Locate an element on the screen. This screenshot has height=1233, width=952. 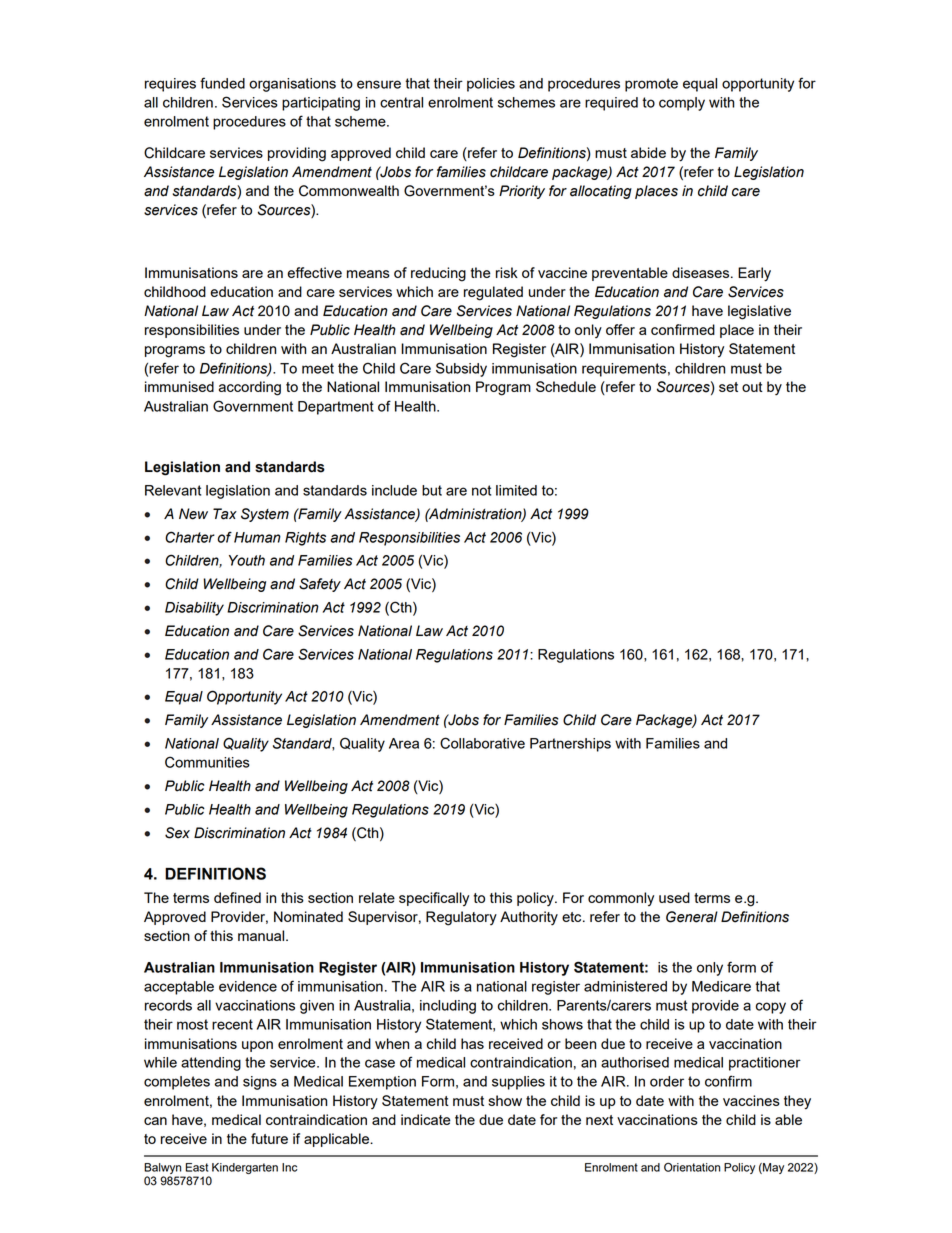
Regulatory is located at coordinates (461, 918).
